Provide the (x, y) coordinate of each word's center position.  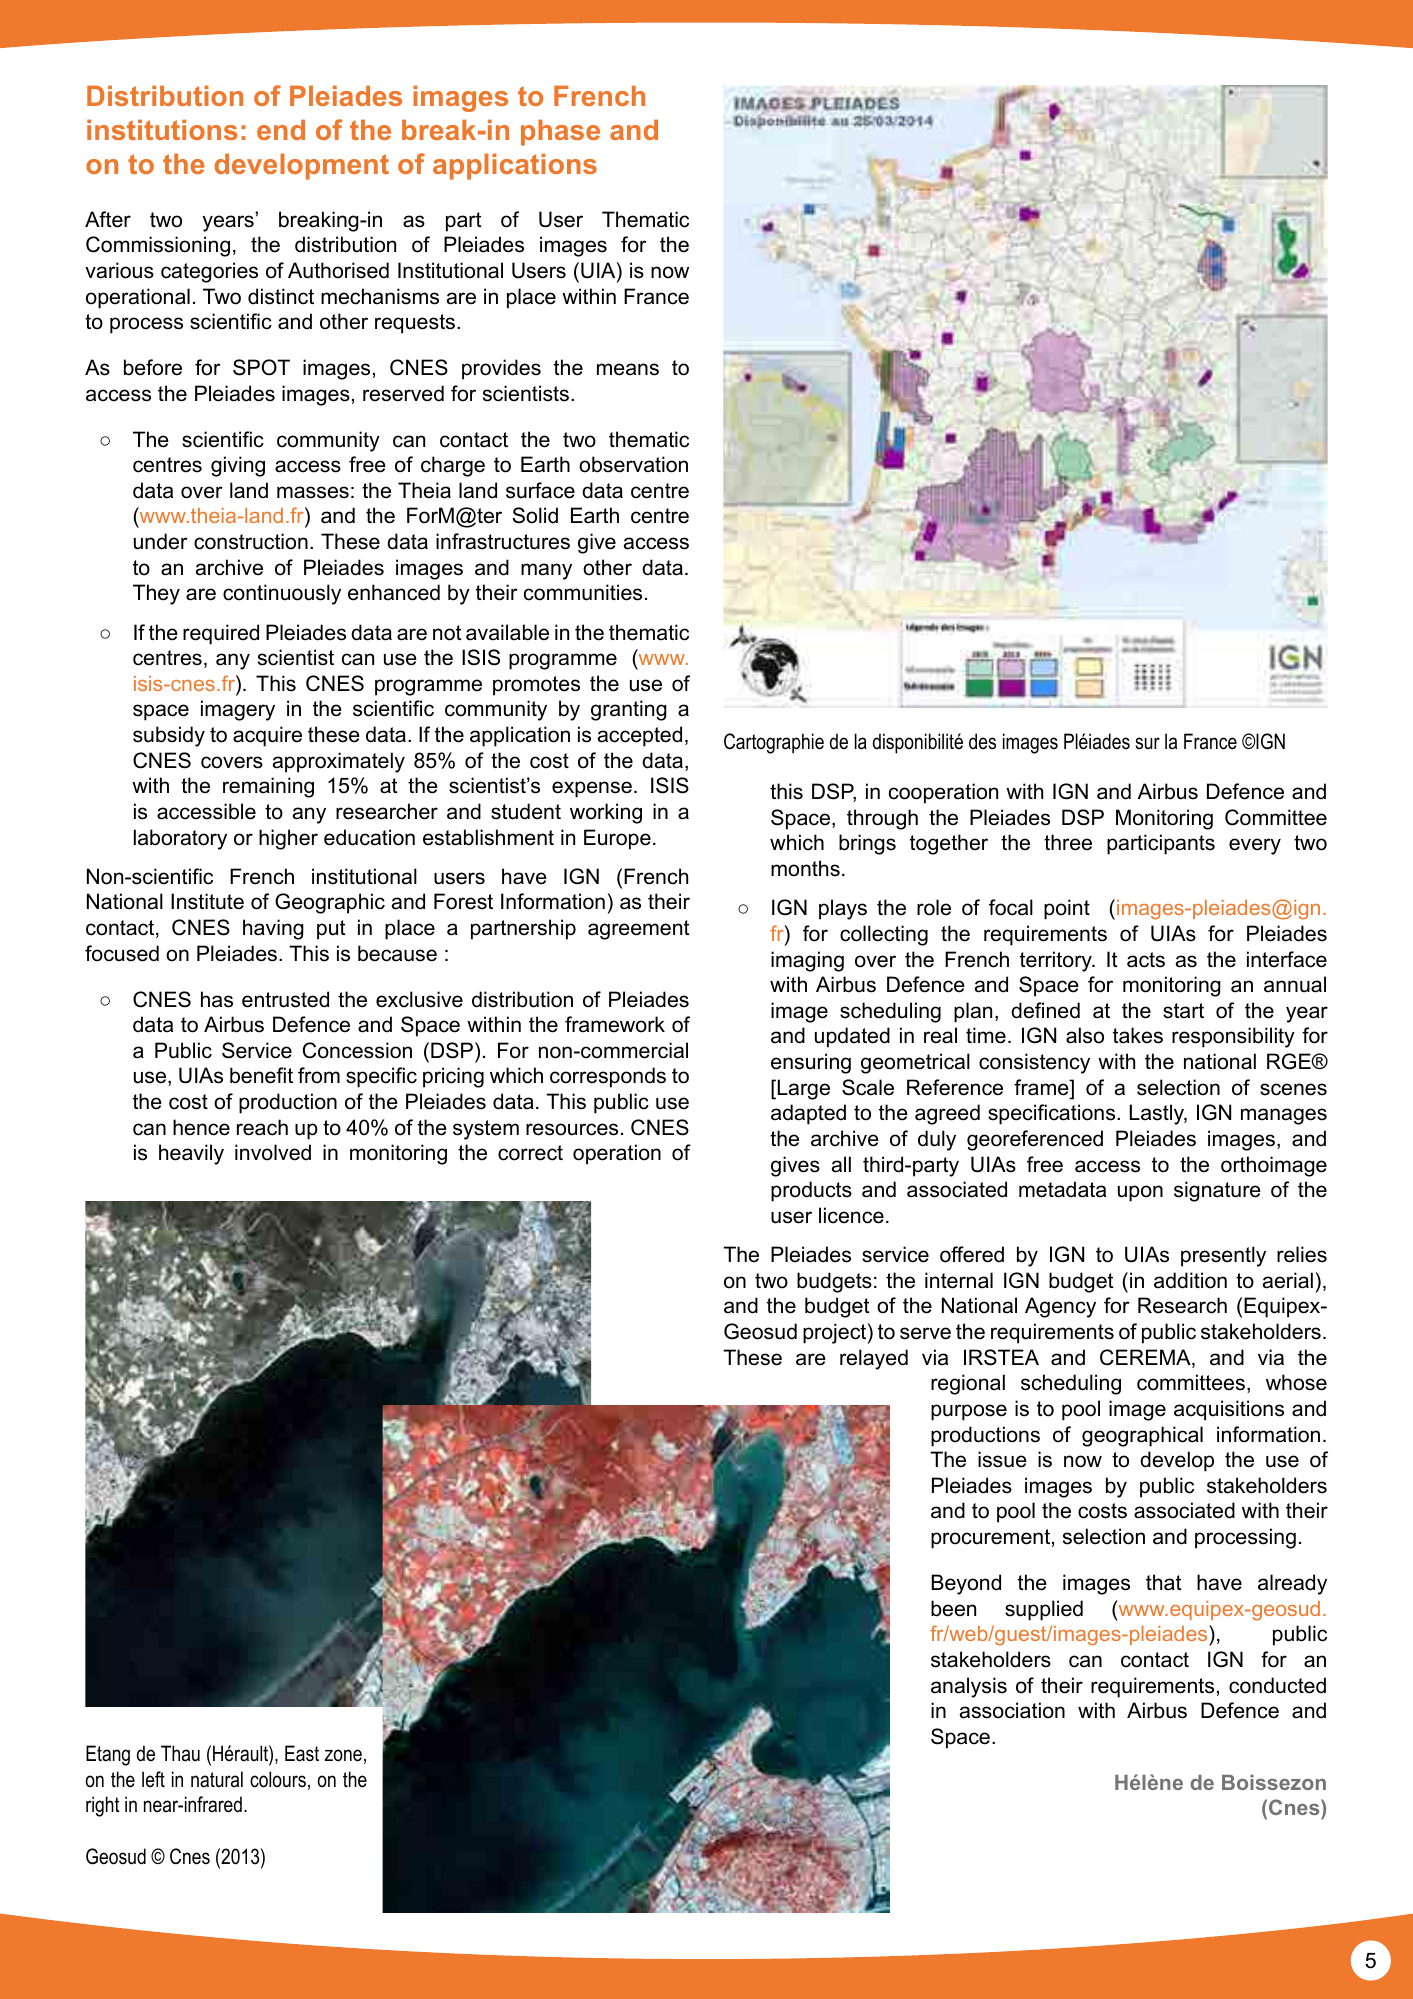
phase (560, 132)
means (628, 369)
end (281, 129)
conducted (1277, 1685)
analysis (969, 1687)
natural (217, 1779)
